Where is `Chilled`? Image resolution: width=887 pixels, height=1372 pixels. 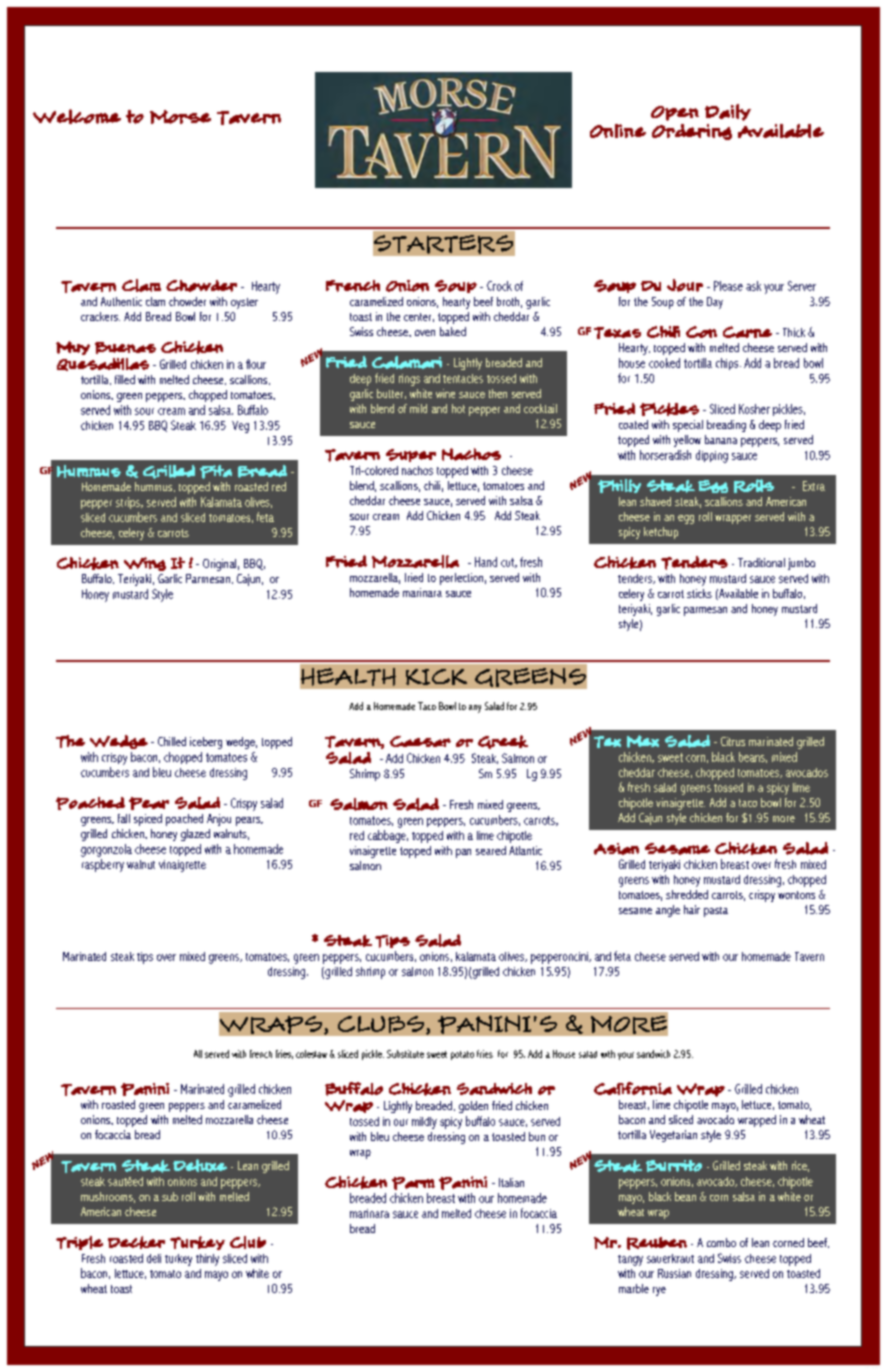 Chilled is located at coordinates (172, 741).
